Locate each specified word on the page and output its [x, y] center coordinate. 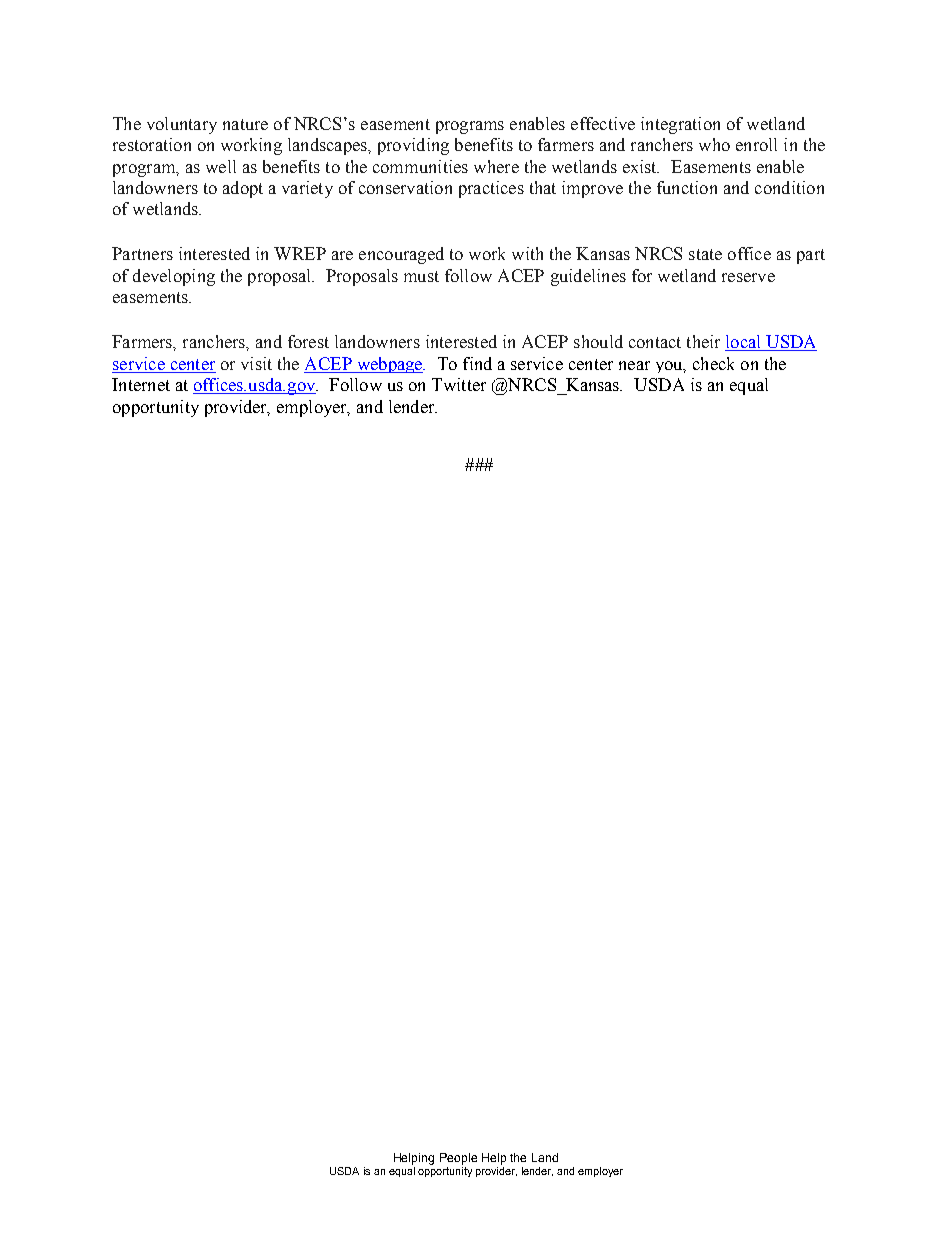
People [458, 1159]
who [714, 144]
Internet [141, 384]
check [713, 363]
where [496, 166]
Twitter [459, 384]
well [221, 166]
